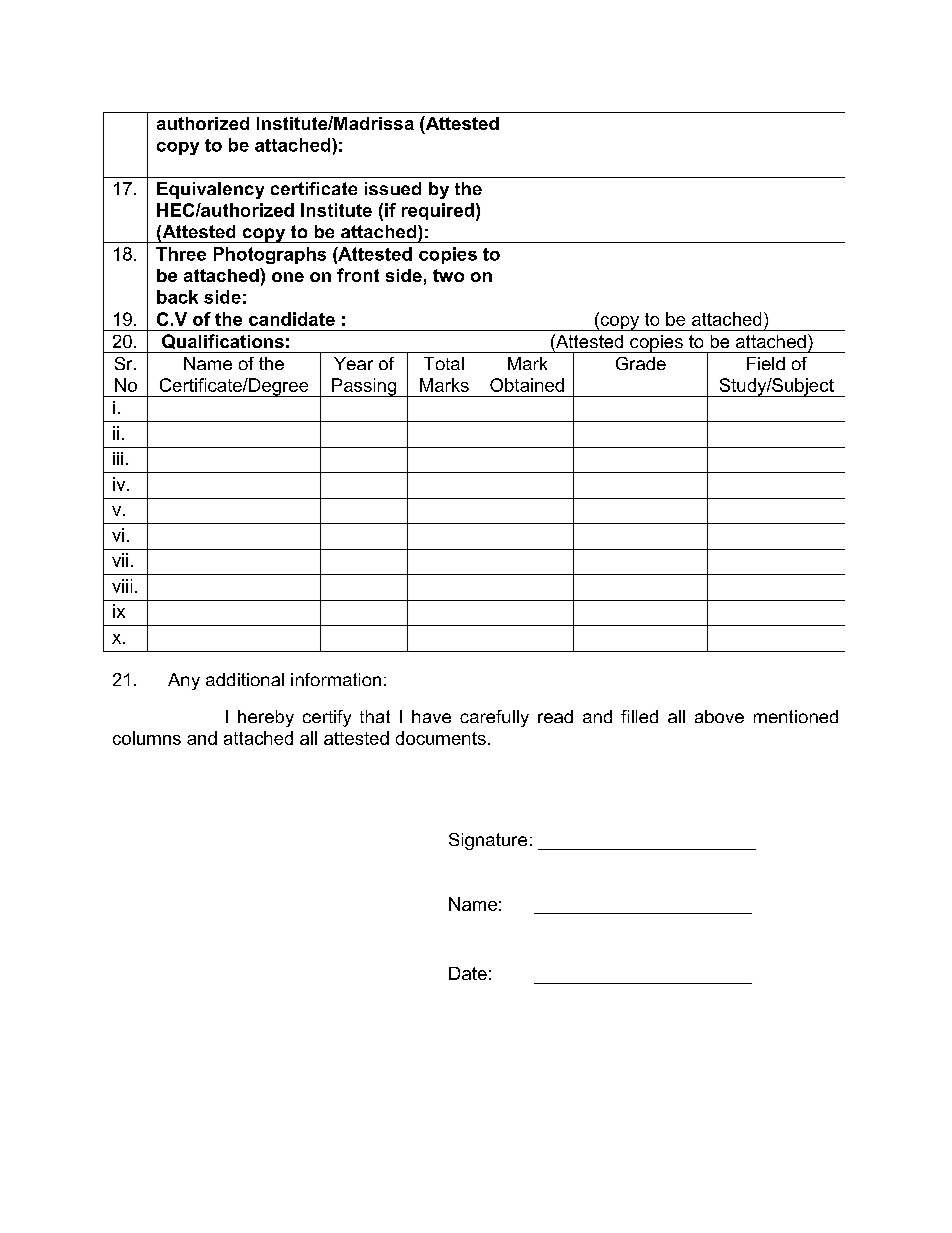  I want to click on two, so click(448, 275).
